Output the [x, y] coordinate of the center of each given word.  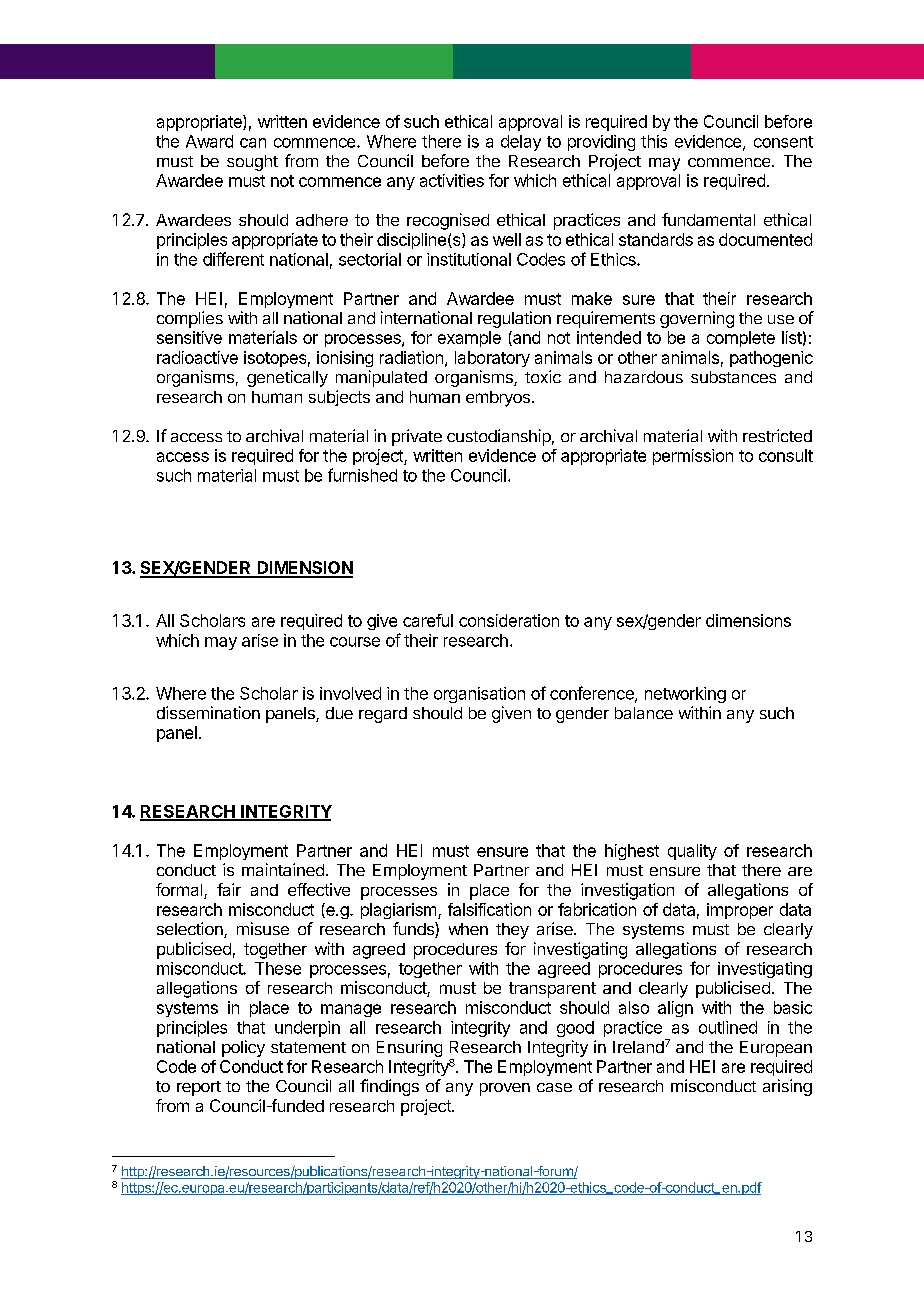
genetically [287, 378]
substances [733, 377]
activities [452, 180]
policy [243, 1048]
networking [685, 695]
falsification [489, 909]
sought [252, 163]
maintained [283, 869]
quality [692, 852]
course [355, 642]
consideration [509, 620]
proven [505, 1089]
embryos [498, 399]
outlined [728, 1027]
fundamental [708, 219]
